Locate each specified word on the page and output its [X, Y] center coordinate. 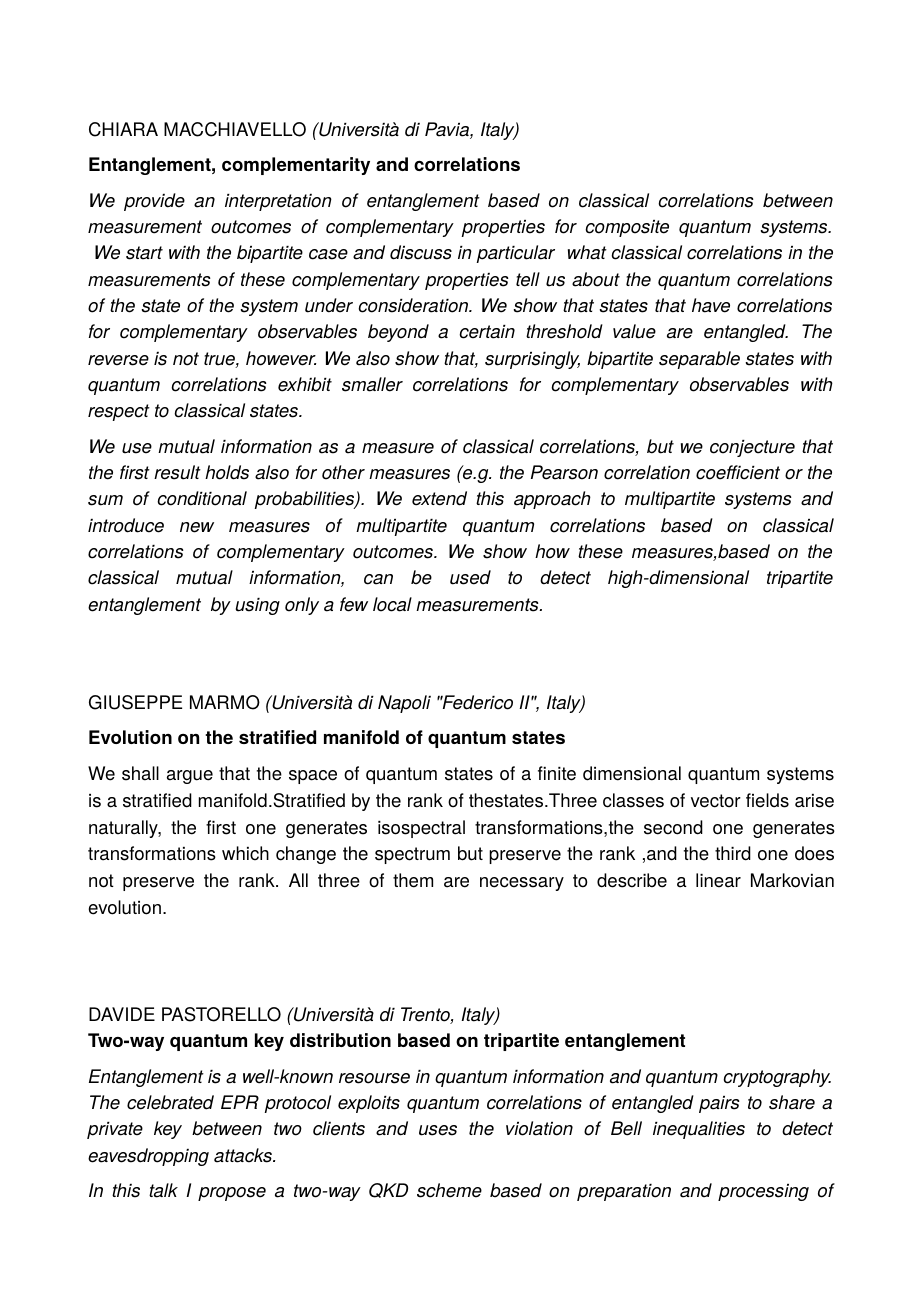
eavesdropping [148, 1157]
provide [154, 202]
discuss [421, 252]
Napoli [404, 704]
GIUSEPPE [135, 702]
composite [627, 228]
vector [716, 801]
